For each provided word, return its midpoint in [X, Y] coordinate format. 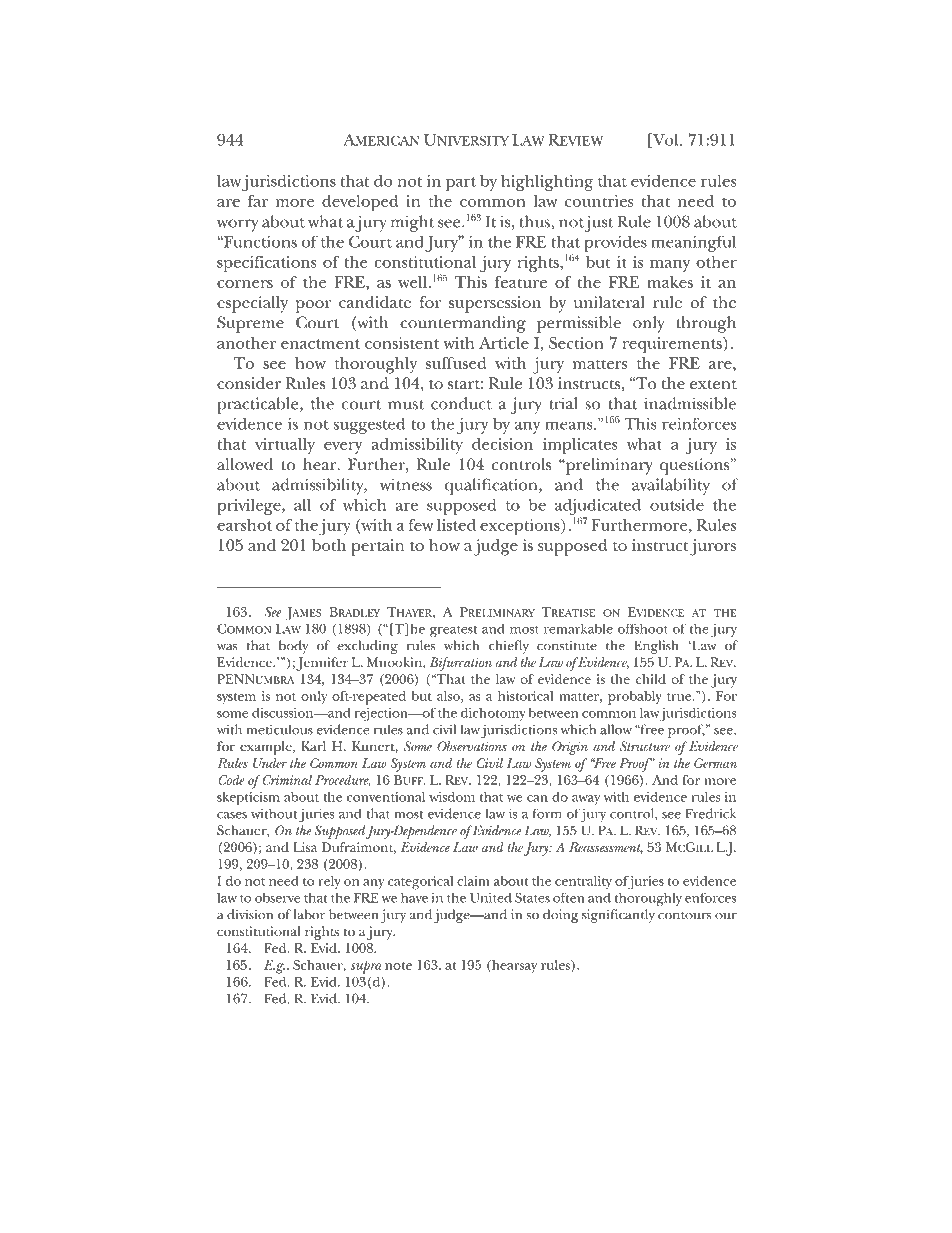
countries [599, 201]
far [258, 201]
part [461, 184]
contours [684, 916]
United [491, 897]
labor [309, 914]
